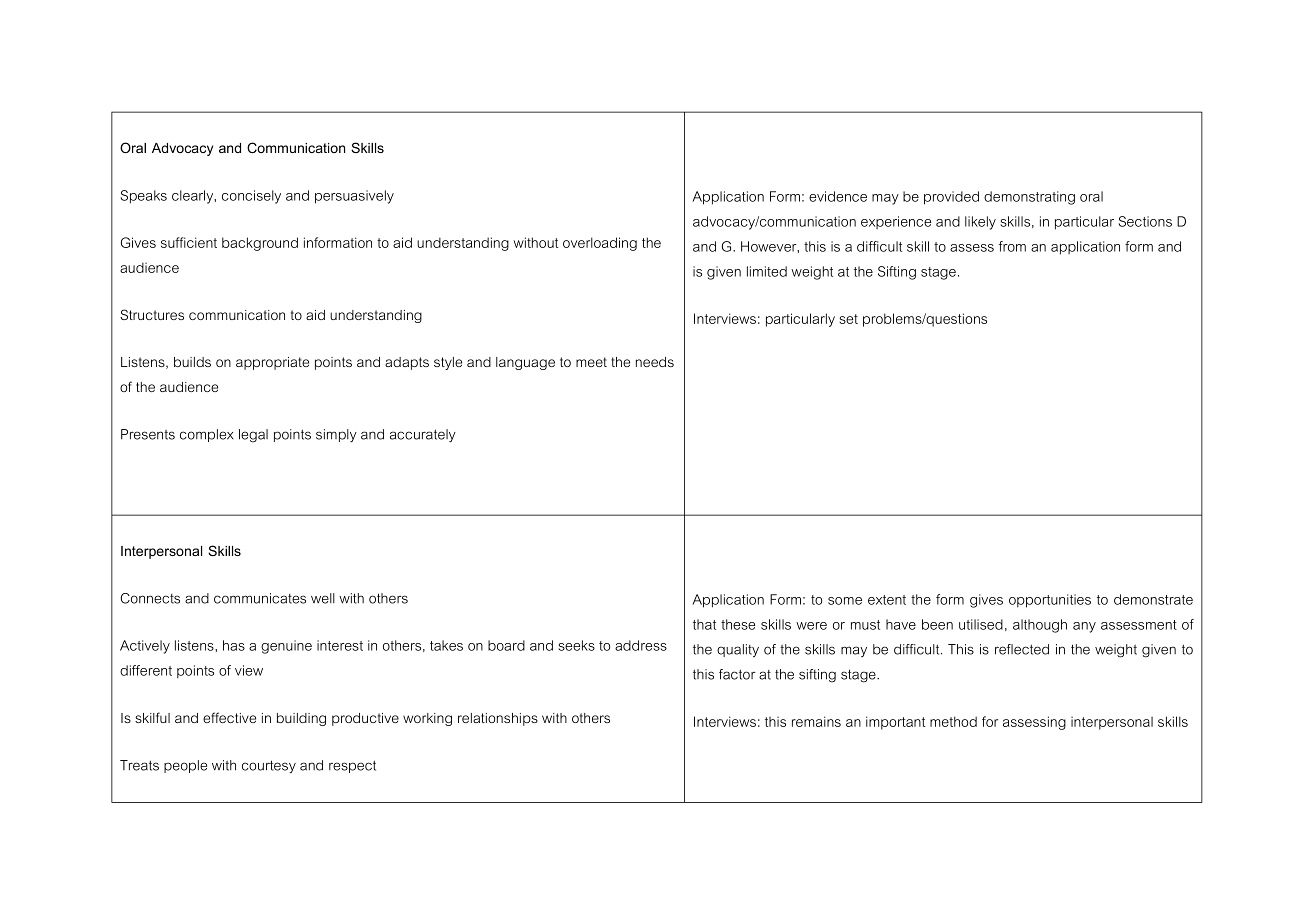 The image size is (1308, 924). I want to click on reflected, so click(1022, 649).
